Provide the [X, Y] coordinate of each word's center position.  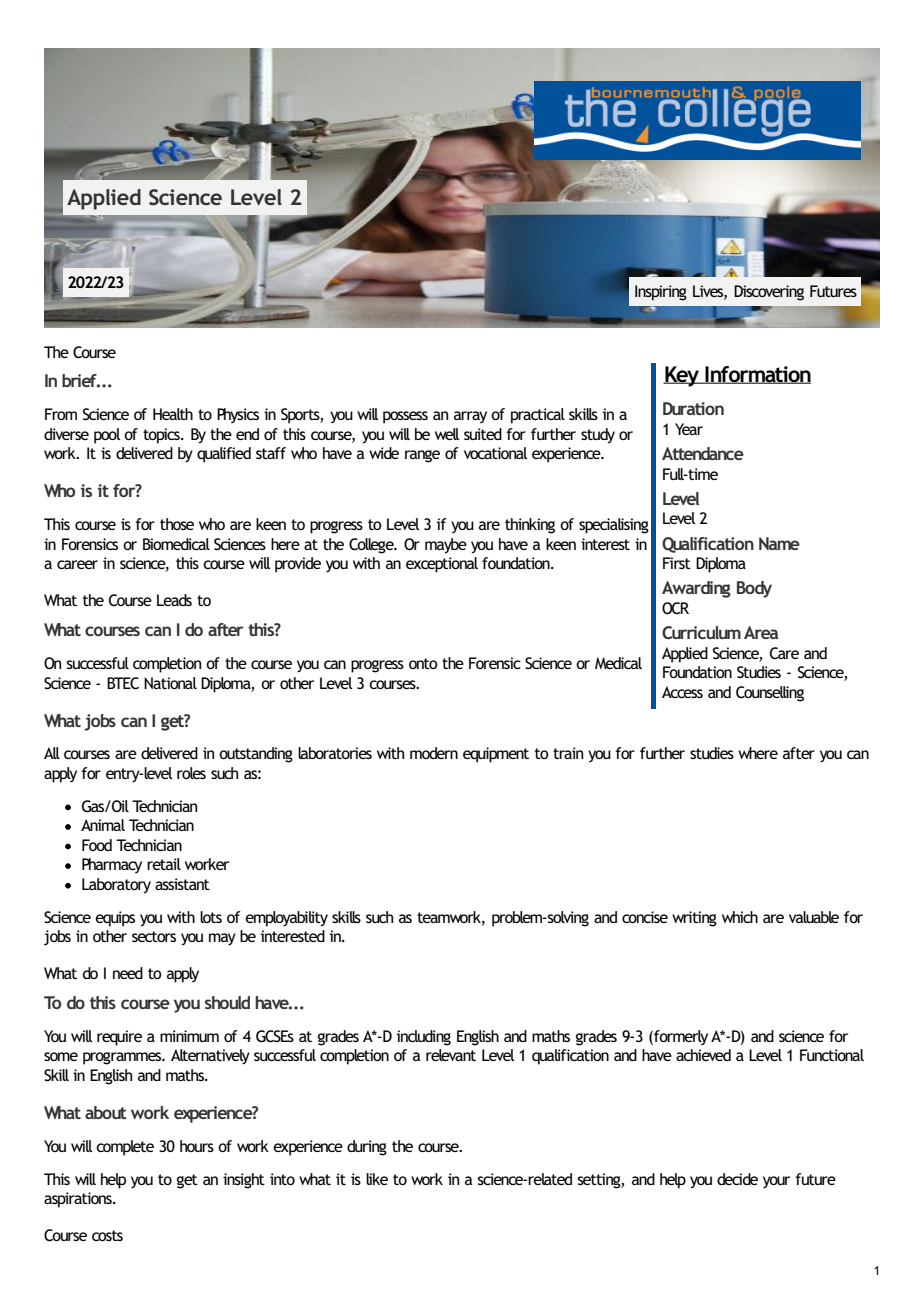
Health [173, 414]
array [470, 417]
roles [191, 773]
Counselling [770, 694]
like [377, 1179]
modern [434, 753]
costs [107, 1235]
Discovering [769, 293]
